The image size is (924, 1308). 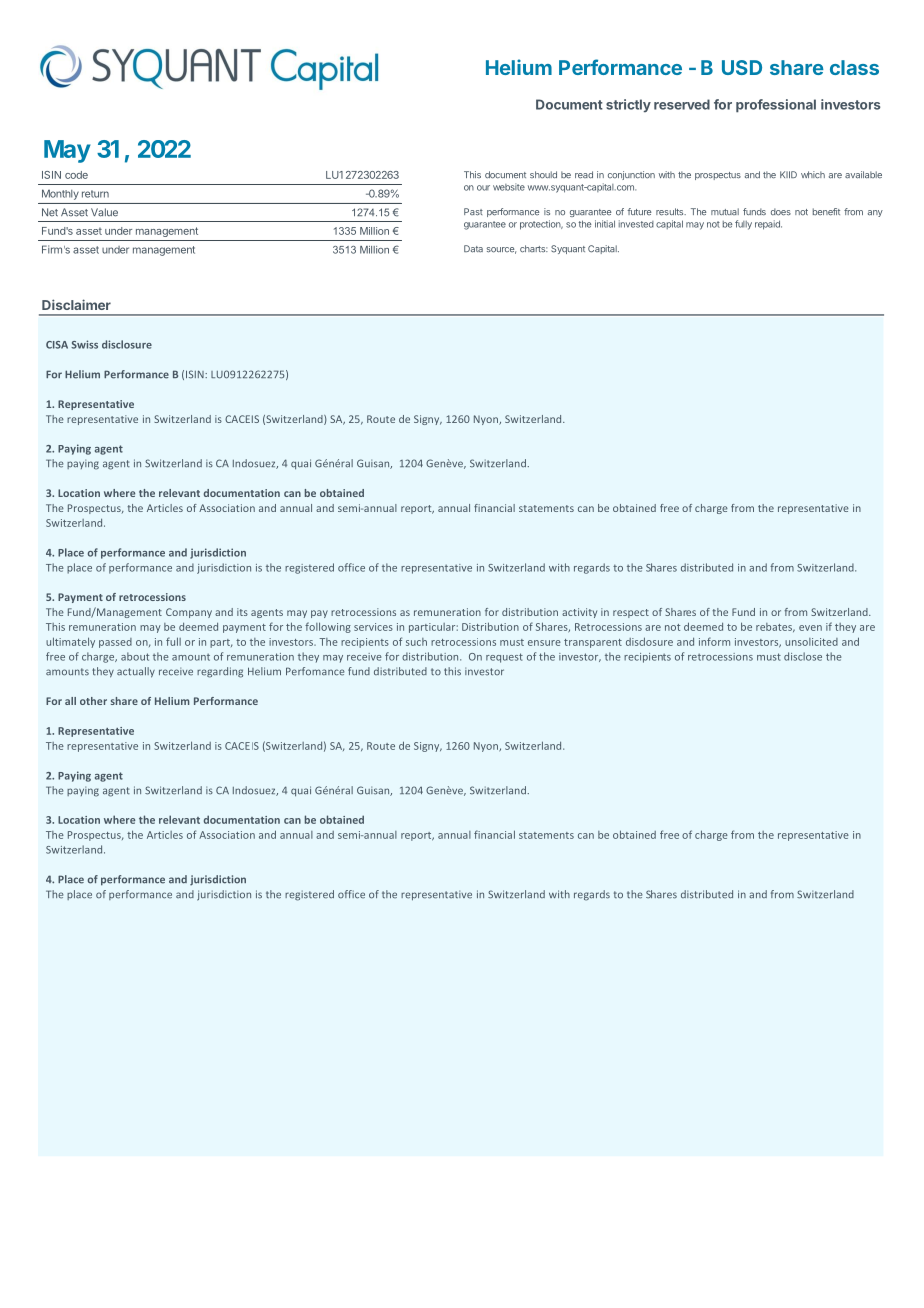 What do you see at coordinates (136, 672) in the document?
I see `actually` at bounding box center [136, 672].
